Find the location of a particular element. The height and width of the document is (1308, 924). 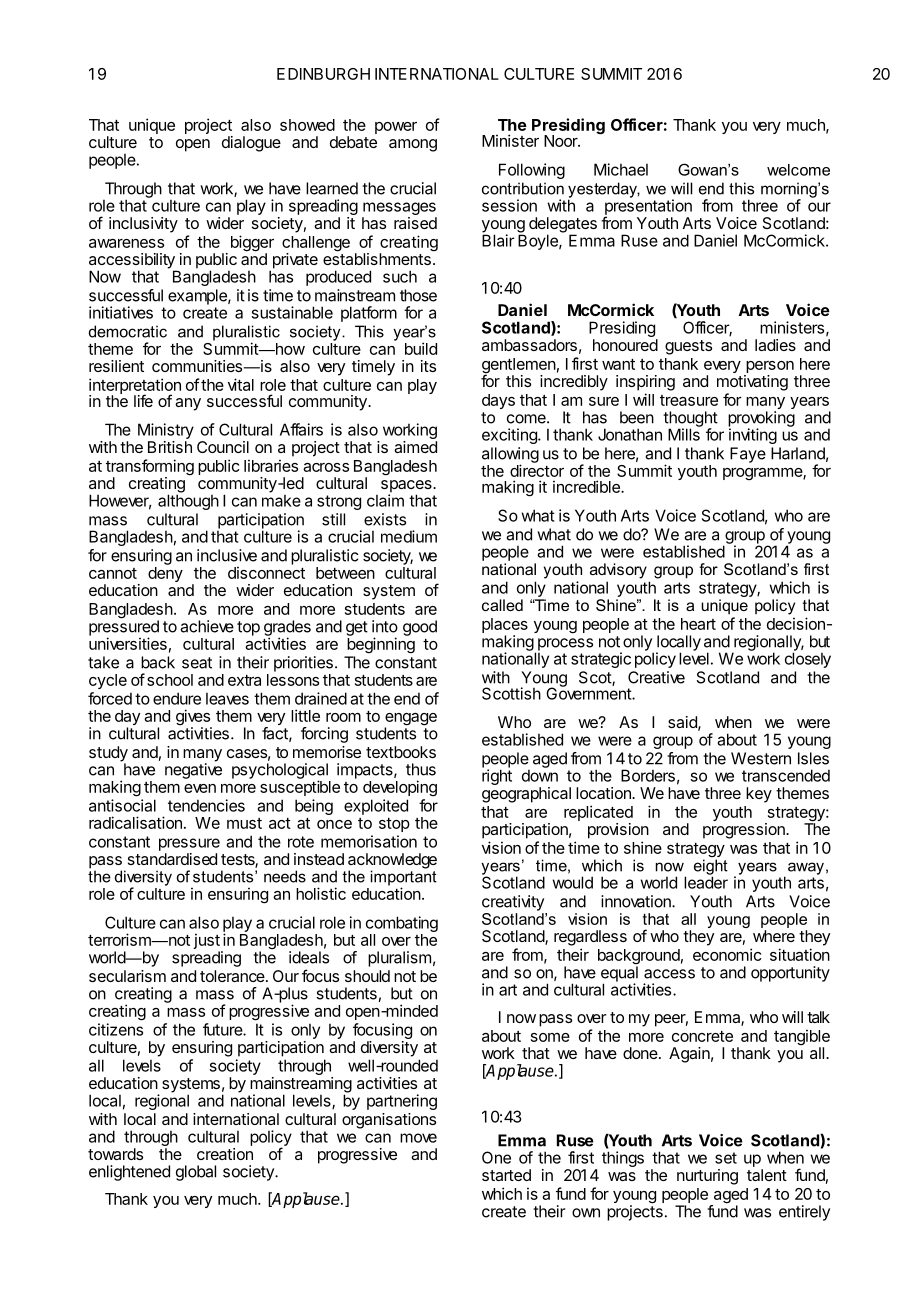

global is located at coordinates (196, 1173).
